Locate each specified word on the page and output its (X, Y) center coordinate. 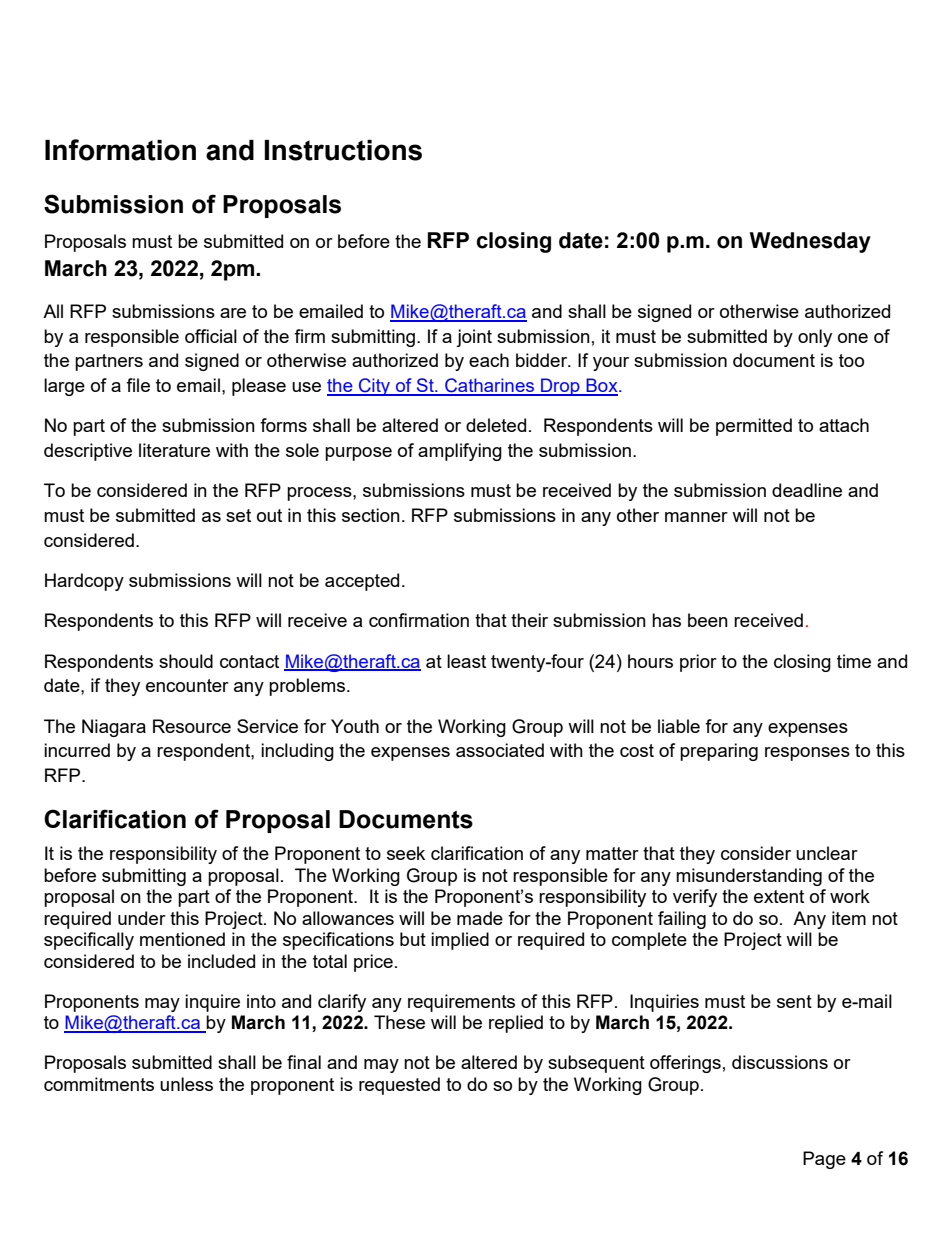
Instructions (343, 150)
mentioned (182, 939)
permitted (754, 427)
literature (174, 450)
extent (779, 896)
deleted (496, 425)
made (480, 918)
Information (120, 150)
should (186, 661)
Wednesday (810, 242)
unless (186, 1084)
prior (698, 663)
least (466, 661)
